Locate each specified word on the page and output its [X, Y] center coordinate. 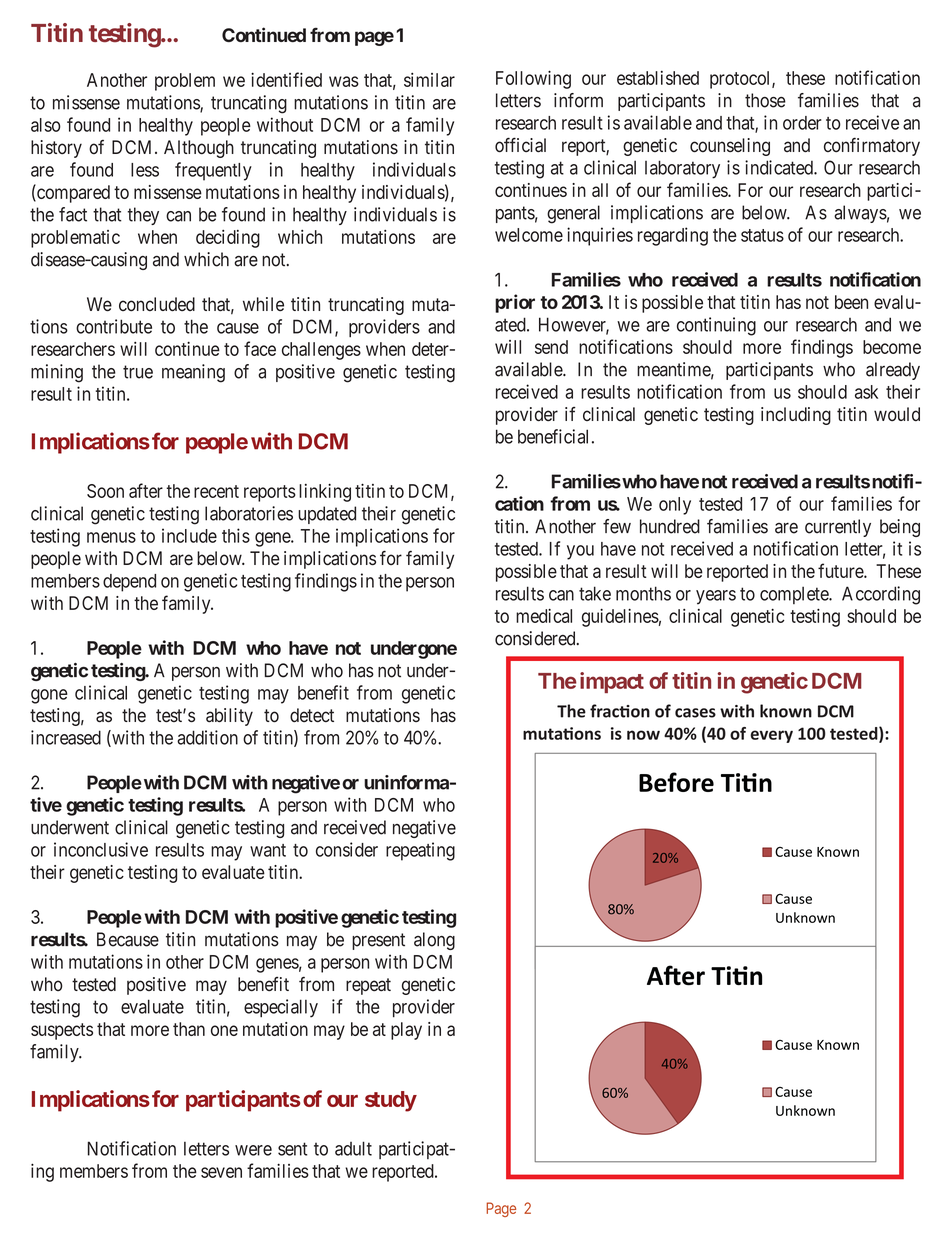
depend [129, 583]
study [391, 1101]
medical [544, 615]
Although [199, 149]
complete [795, 595]
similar [429, 80]
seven [221, 1172]
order [802, 123]
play [406, 1031]
